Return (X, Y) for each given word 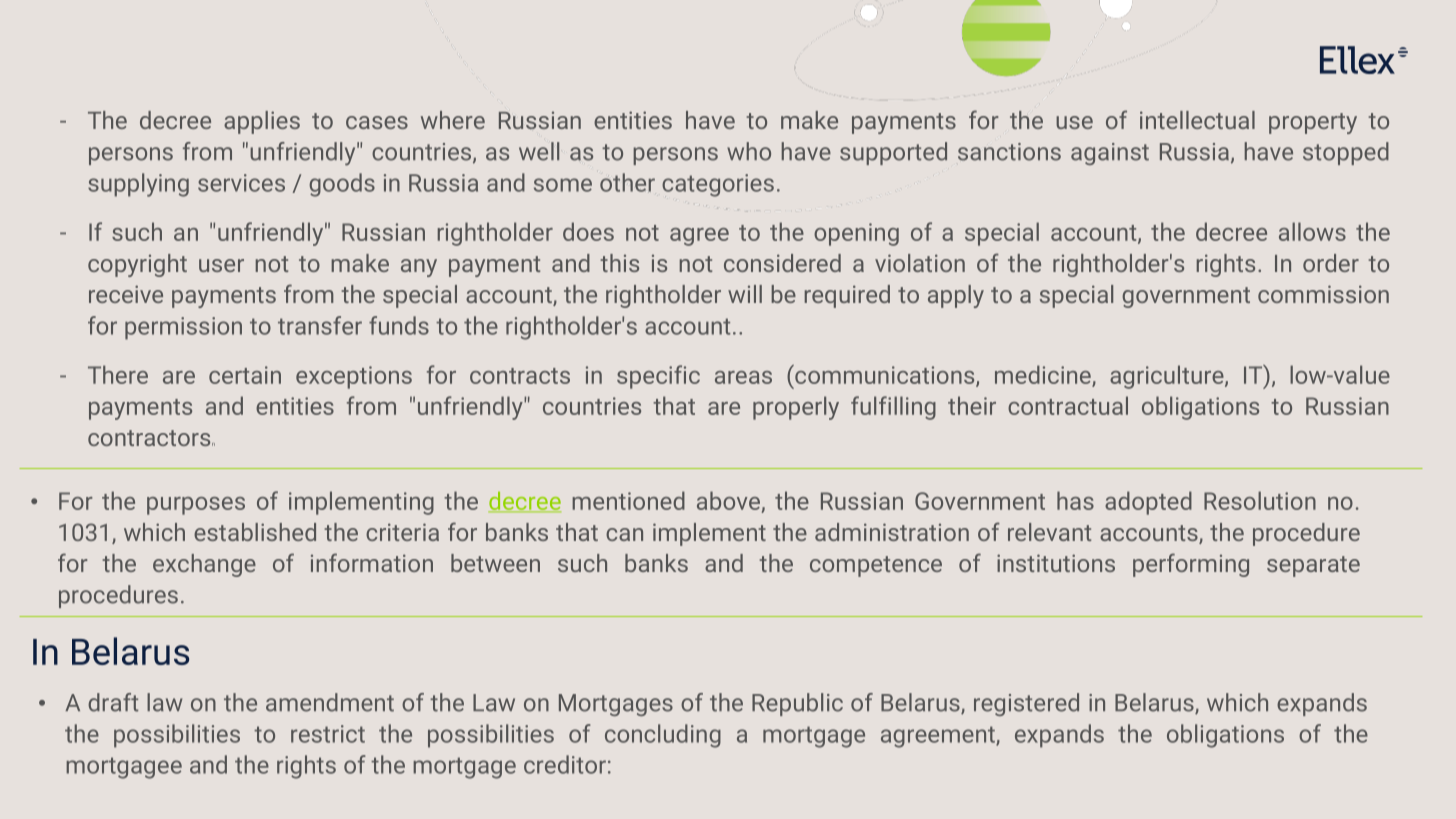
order (1331, 263)
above (728, 500)
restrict (328, 734)
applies (262, 122)
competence (876, 566)
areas (743, 377)
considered (782, 263)
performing (1191, 565)
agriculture (1168, 377)
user (221, 265)
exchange (204, 565)
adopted (1148, 503)
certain (245, 375)
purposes (196, 506)
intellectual (1197, 120)
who (749, 151)
